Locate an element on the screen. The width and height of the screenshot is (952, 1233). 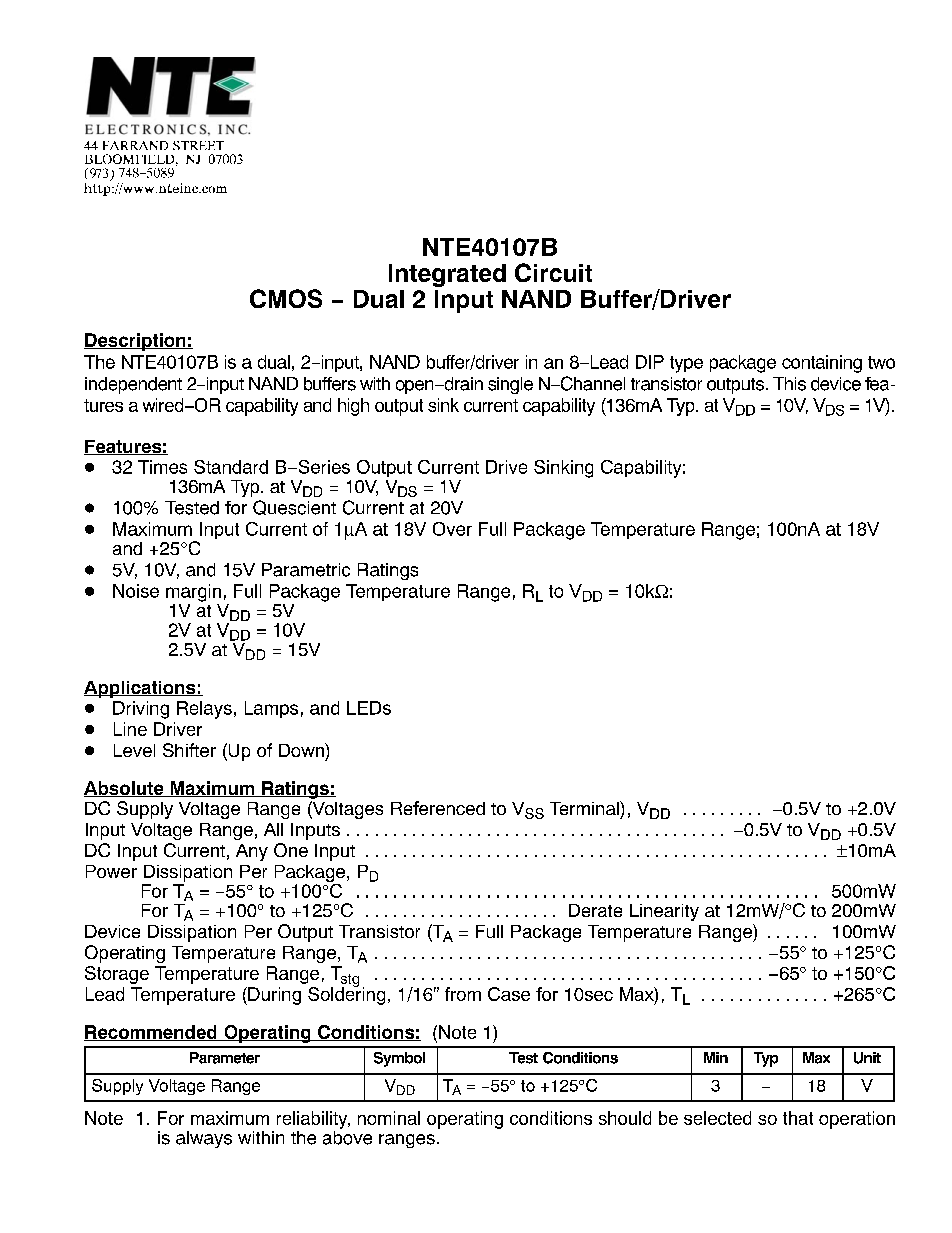
Parametric is located at coordinates (306, 570).
